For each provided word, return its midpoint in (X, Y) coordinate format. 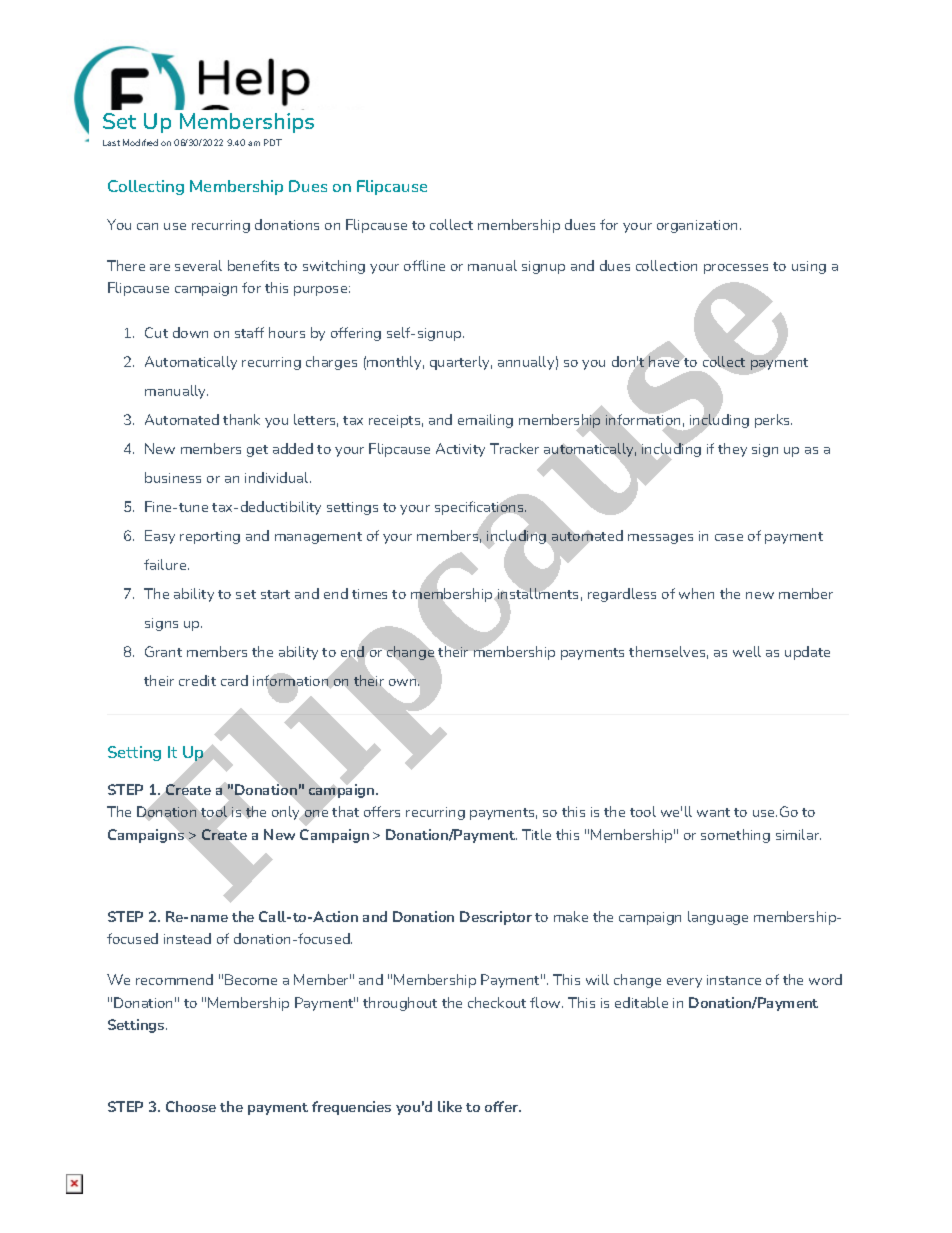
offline (424, 265)
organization (697, 226)
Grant (163, 651)
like (450, 1106)
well (747, 651)
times (369, 594)
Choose (191, 1106)
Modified (140, 142)
